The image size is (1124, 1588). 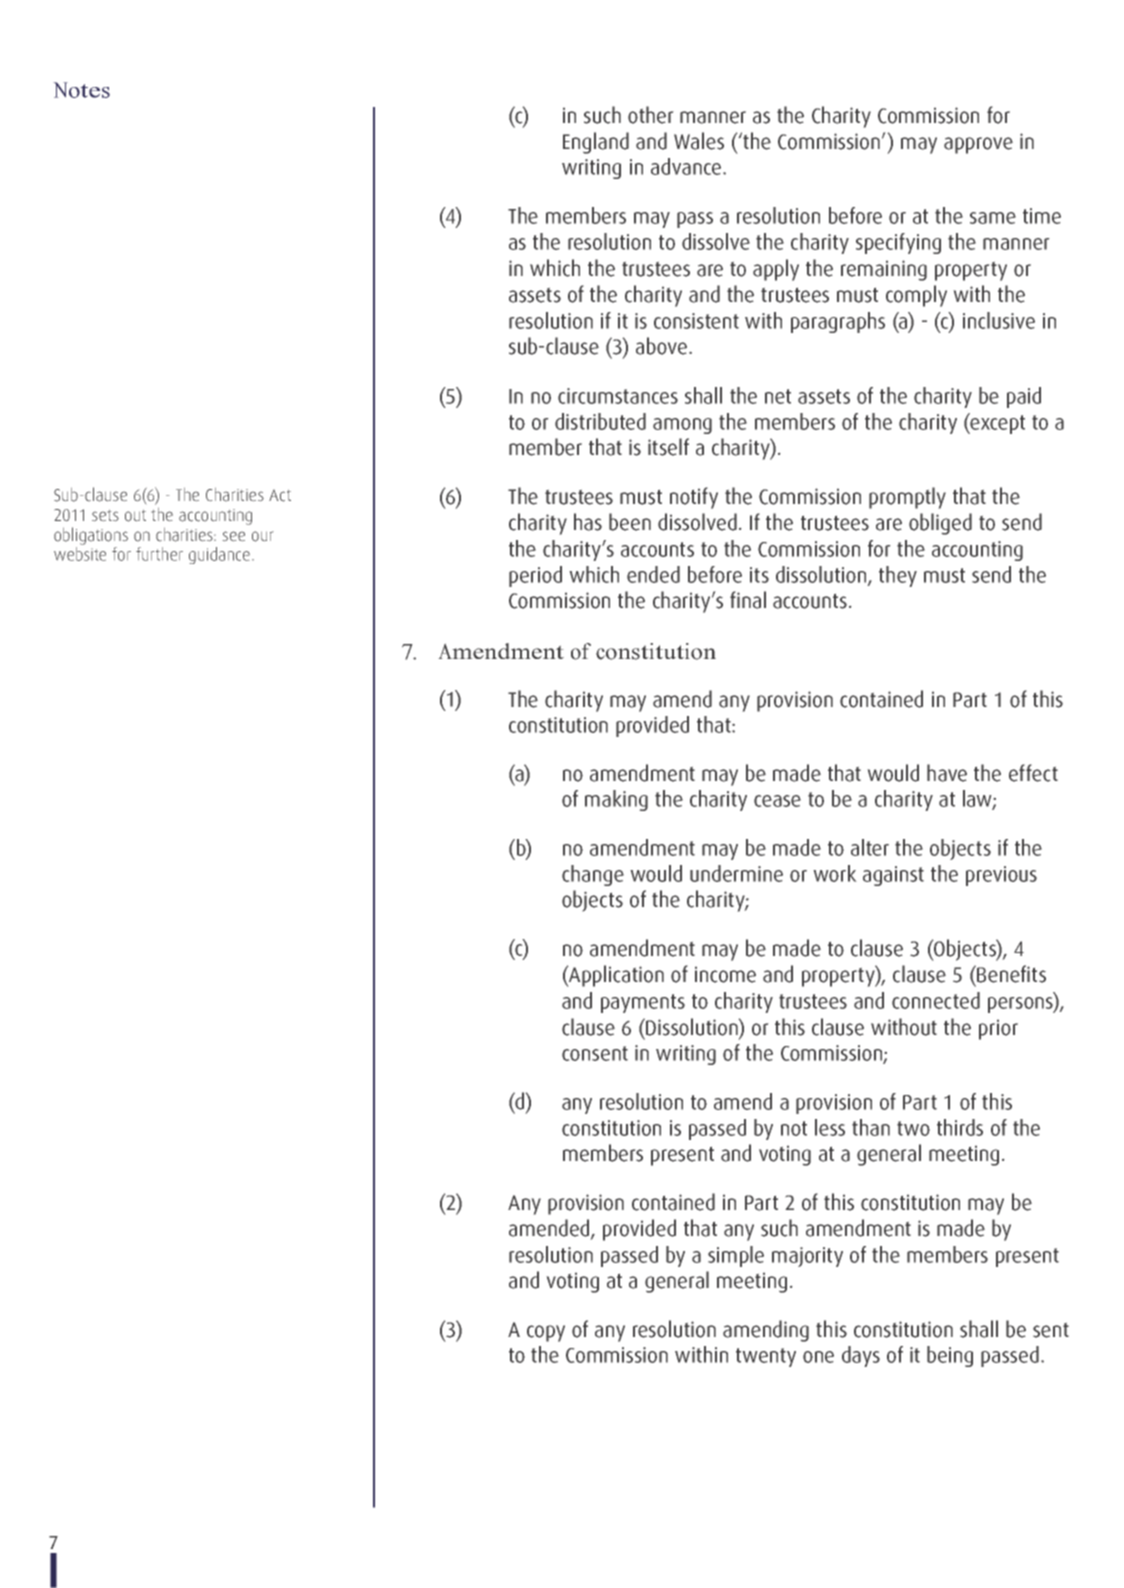 What do you see at coordinates (546, 1333) in the image?
I see `copy` at bounding box center [546, 1333].
